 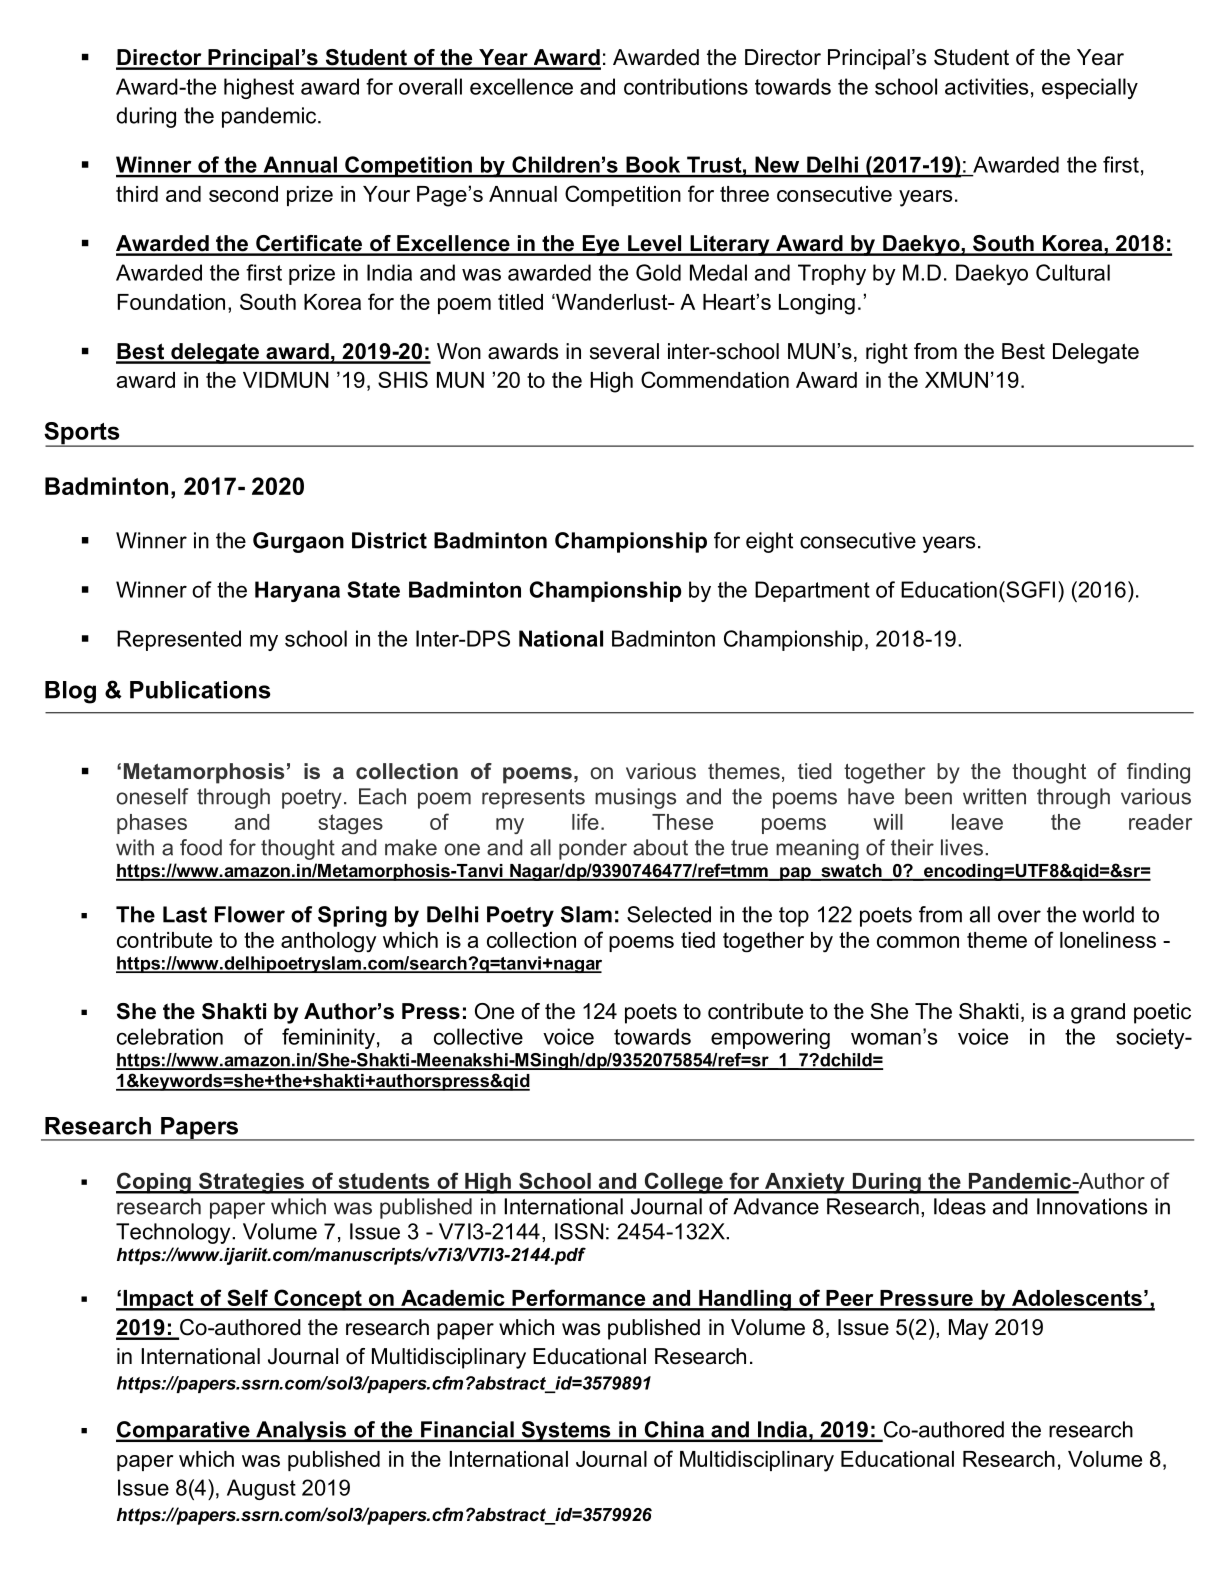 What do you see at coordinates (686, 86) in the screenshot?
I see `contributions` at bounding box center [686, 86].
